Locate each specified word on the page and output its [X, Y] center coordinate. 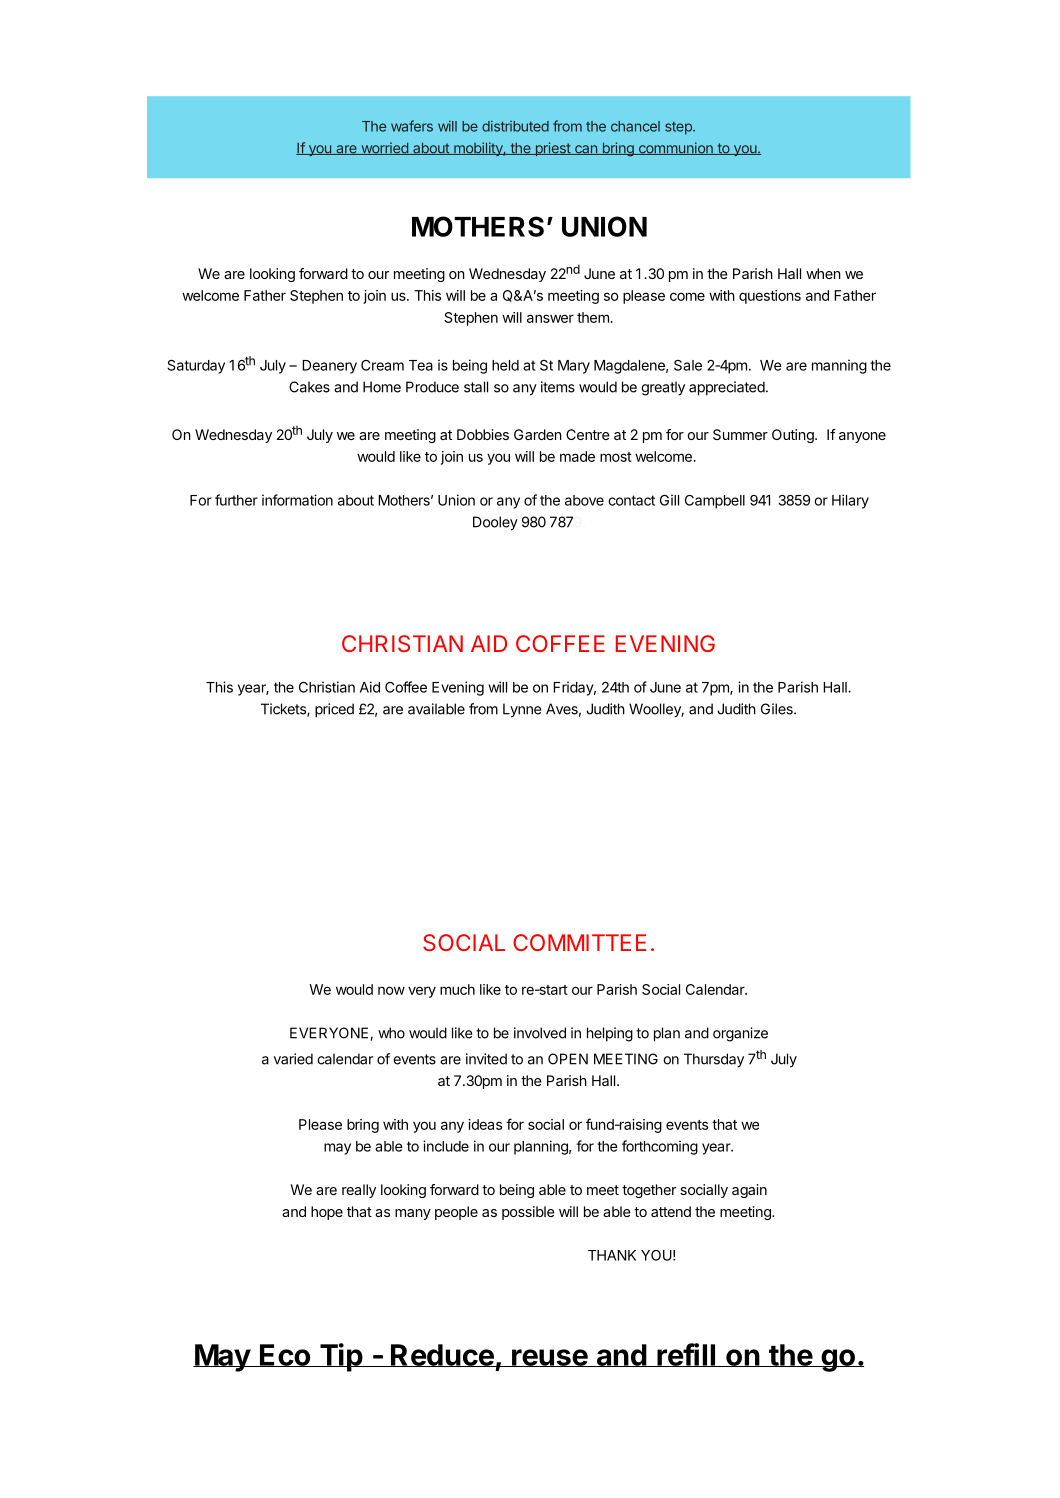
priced [334, 710]
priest [553, 149]
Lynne [522, 710]
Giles [778, 709]
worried [384, 148]
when [823, 273]
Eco [285, 1355]
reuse [549, 1358]
